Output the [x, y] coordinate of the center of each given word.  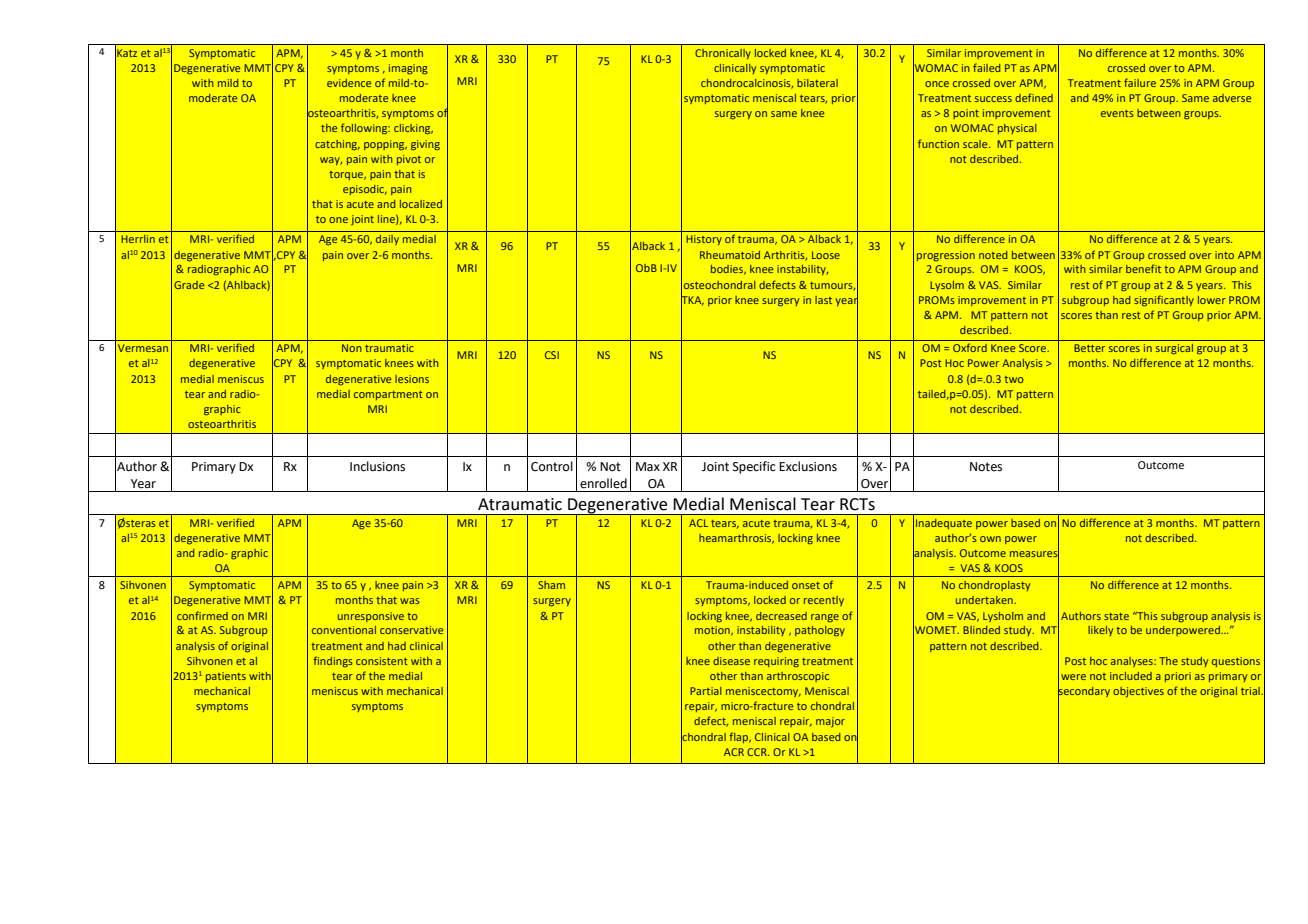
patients [226, 677]
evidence [349, 83]
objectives [1138, 692]
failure [1140, 82]
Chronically [723, 54]
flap [740, 737]
